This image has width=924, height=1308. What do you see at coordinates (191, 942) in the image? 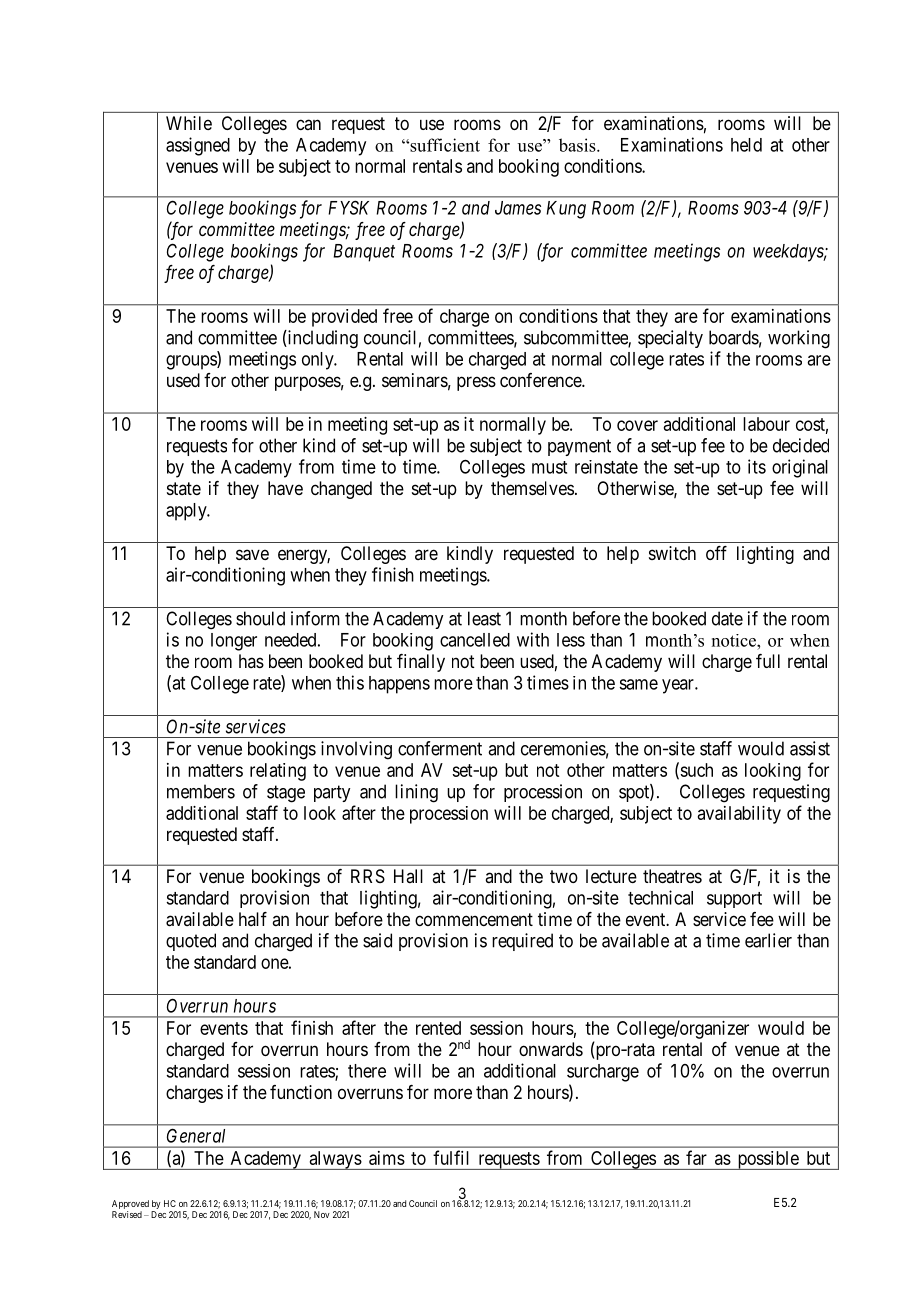
I see `quoted` at bounding box center [191, 942].
